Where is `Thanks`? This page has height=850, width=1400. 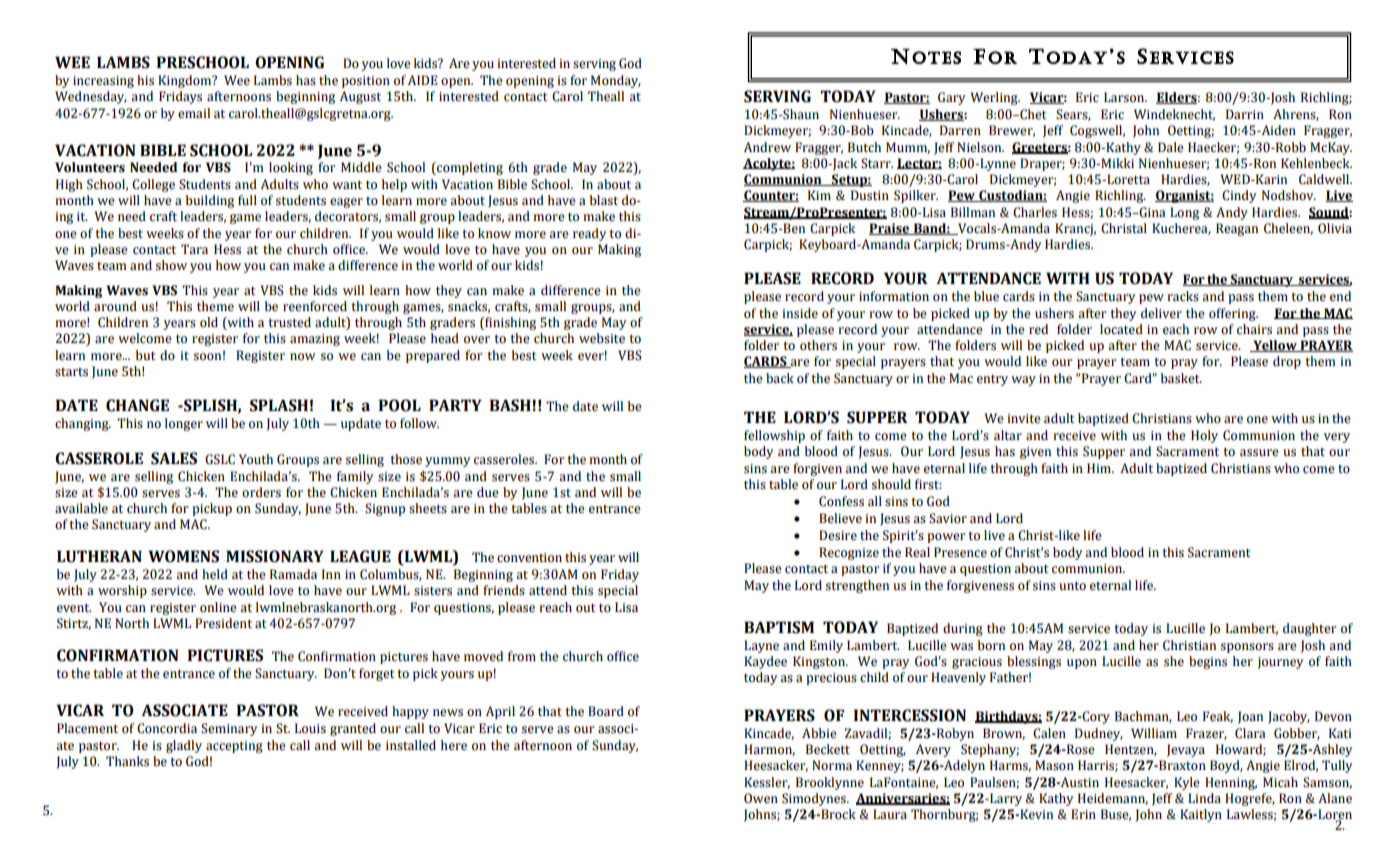 Thanks is located at coordinates (127, 761).
